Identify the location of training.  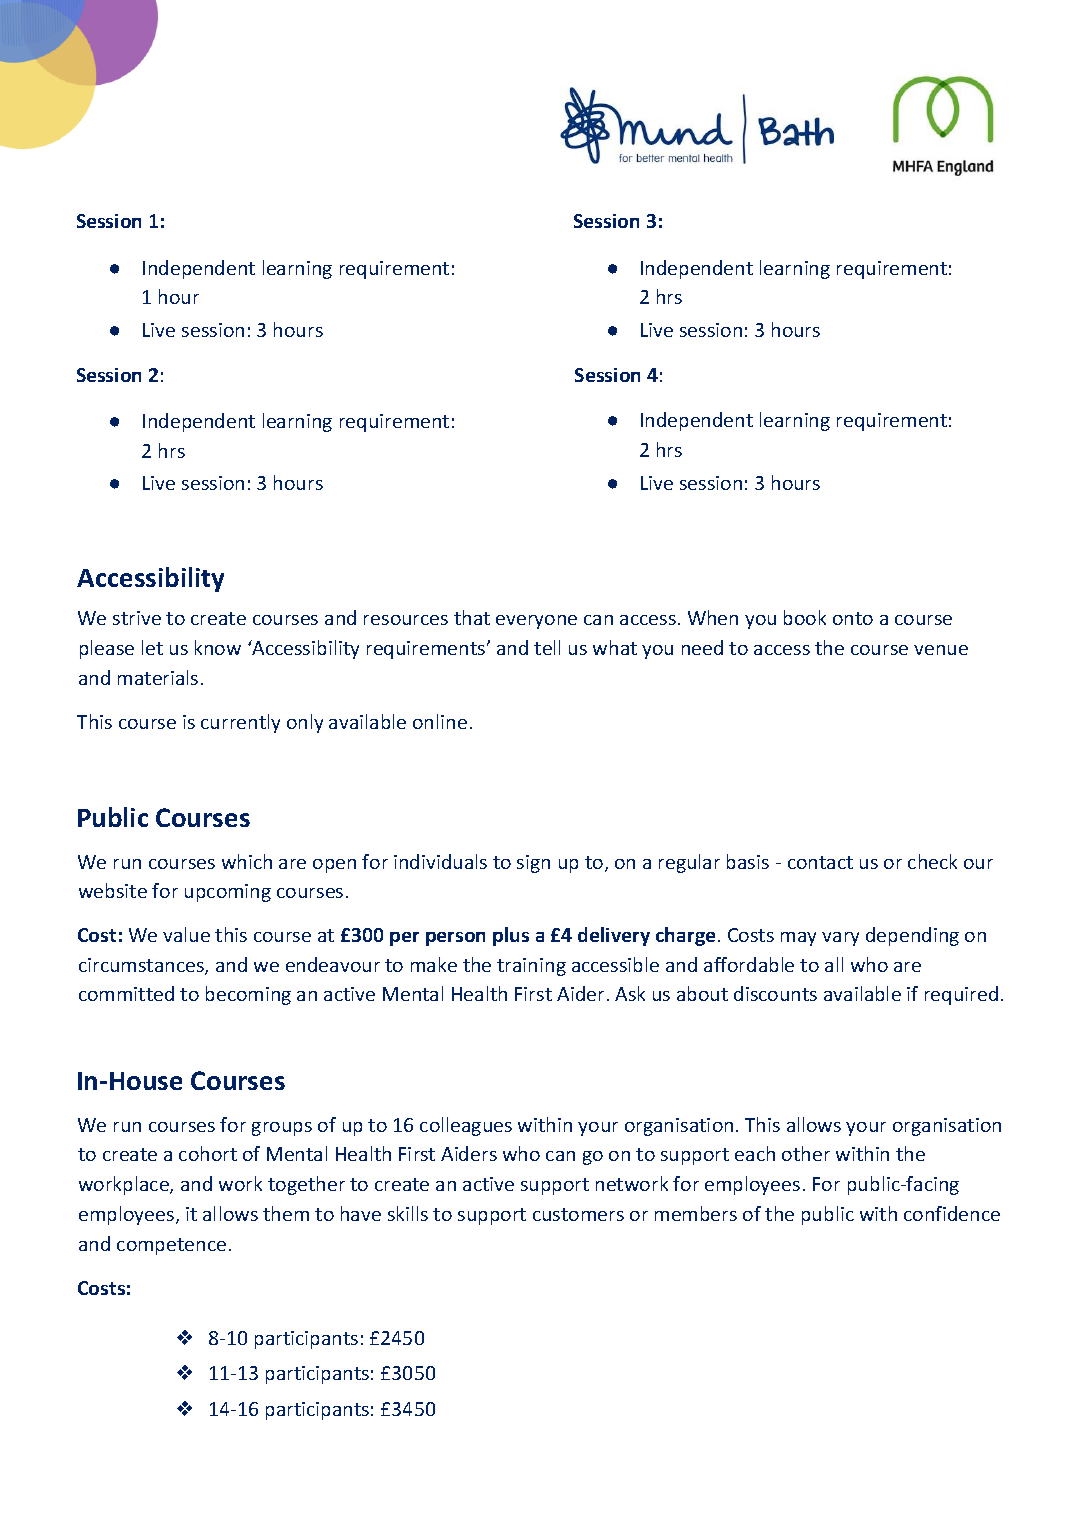
(531, 967).
